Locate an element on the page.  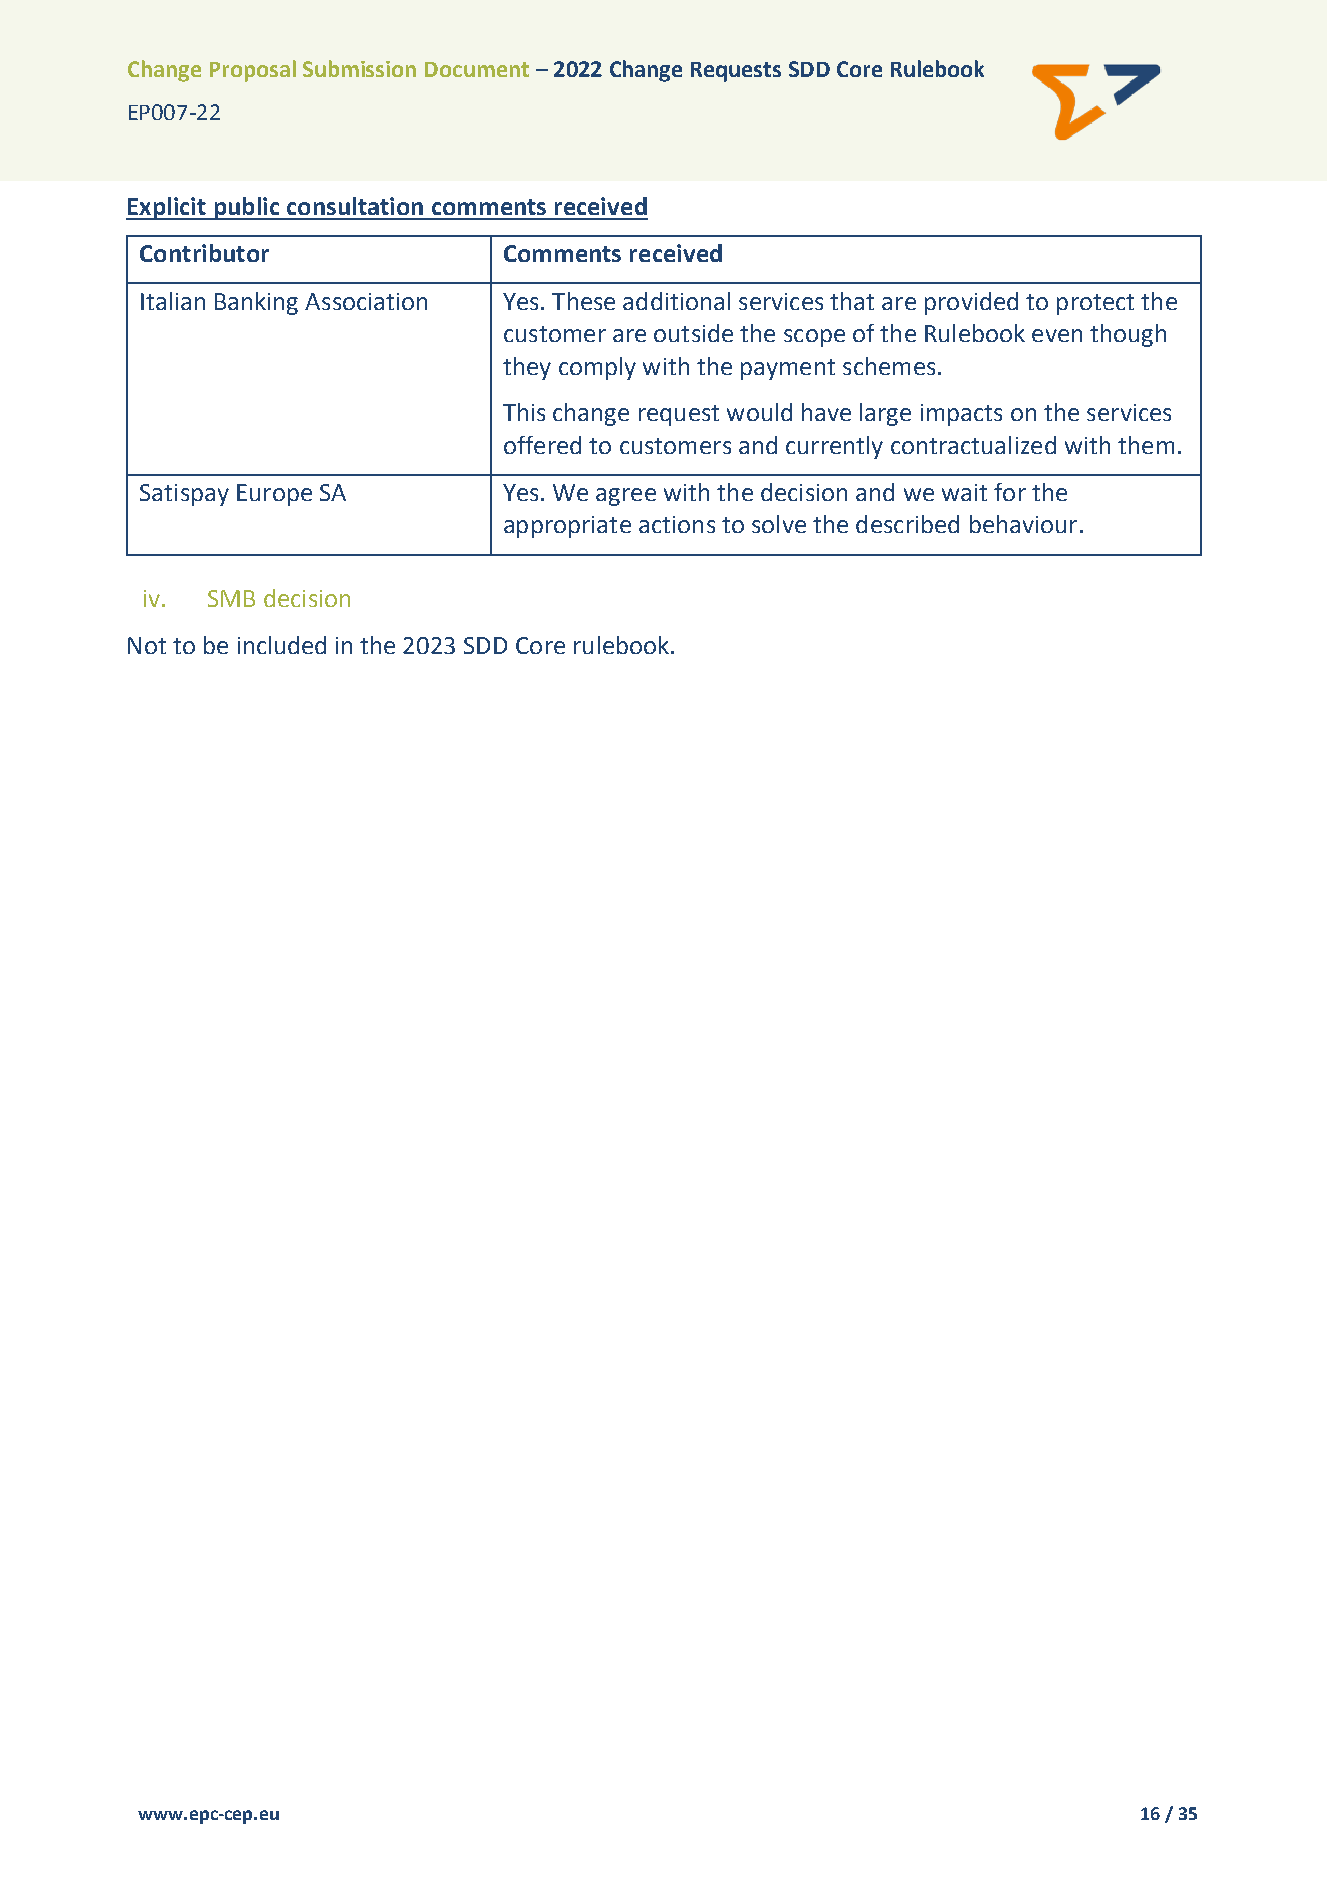
Banking is located at coordinates (256, 303).
